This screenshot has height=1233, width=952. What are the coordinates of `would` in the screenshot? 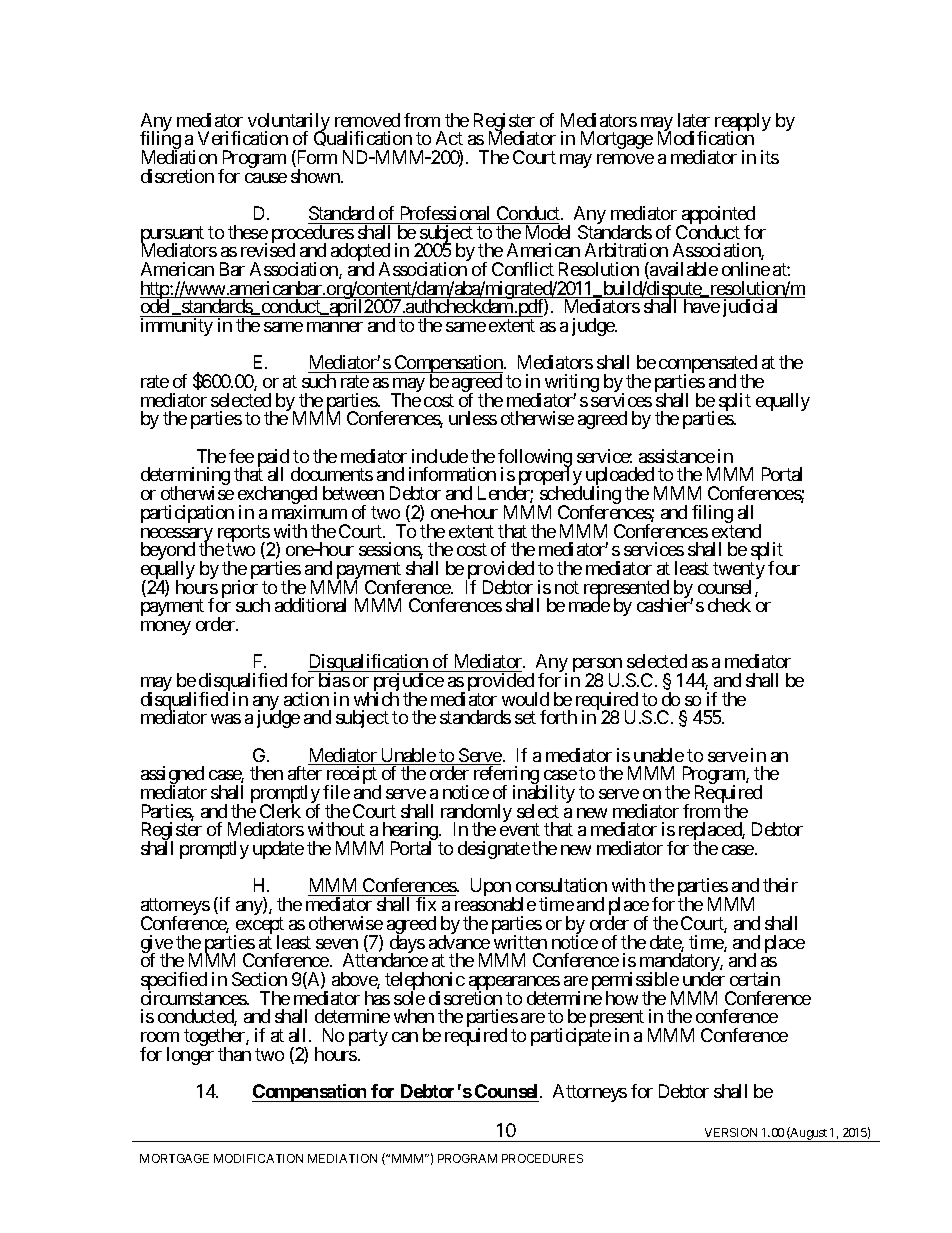 It's located at (525, 699).
